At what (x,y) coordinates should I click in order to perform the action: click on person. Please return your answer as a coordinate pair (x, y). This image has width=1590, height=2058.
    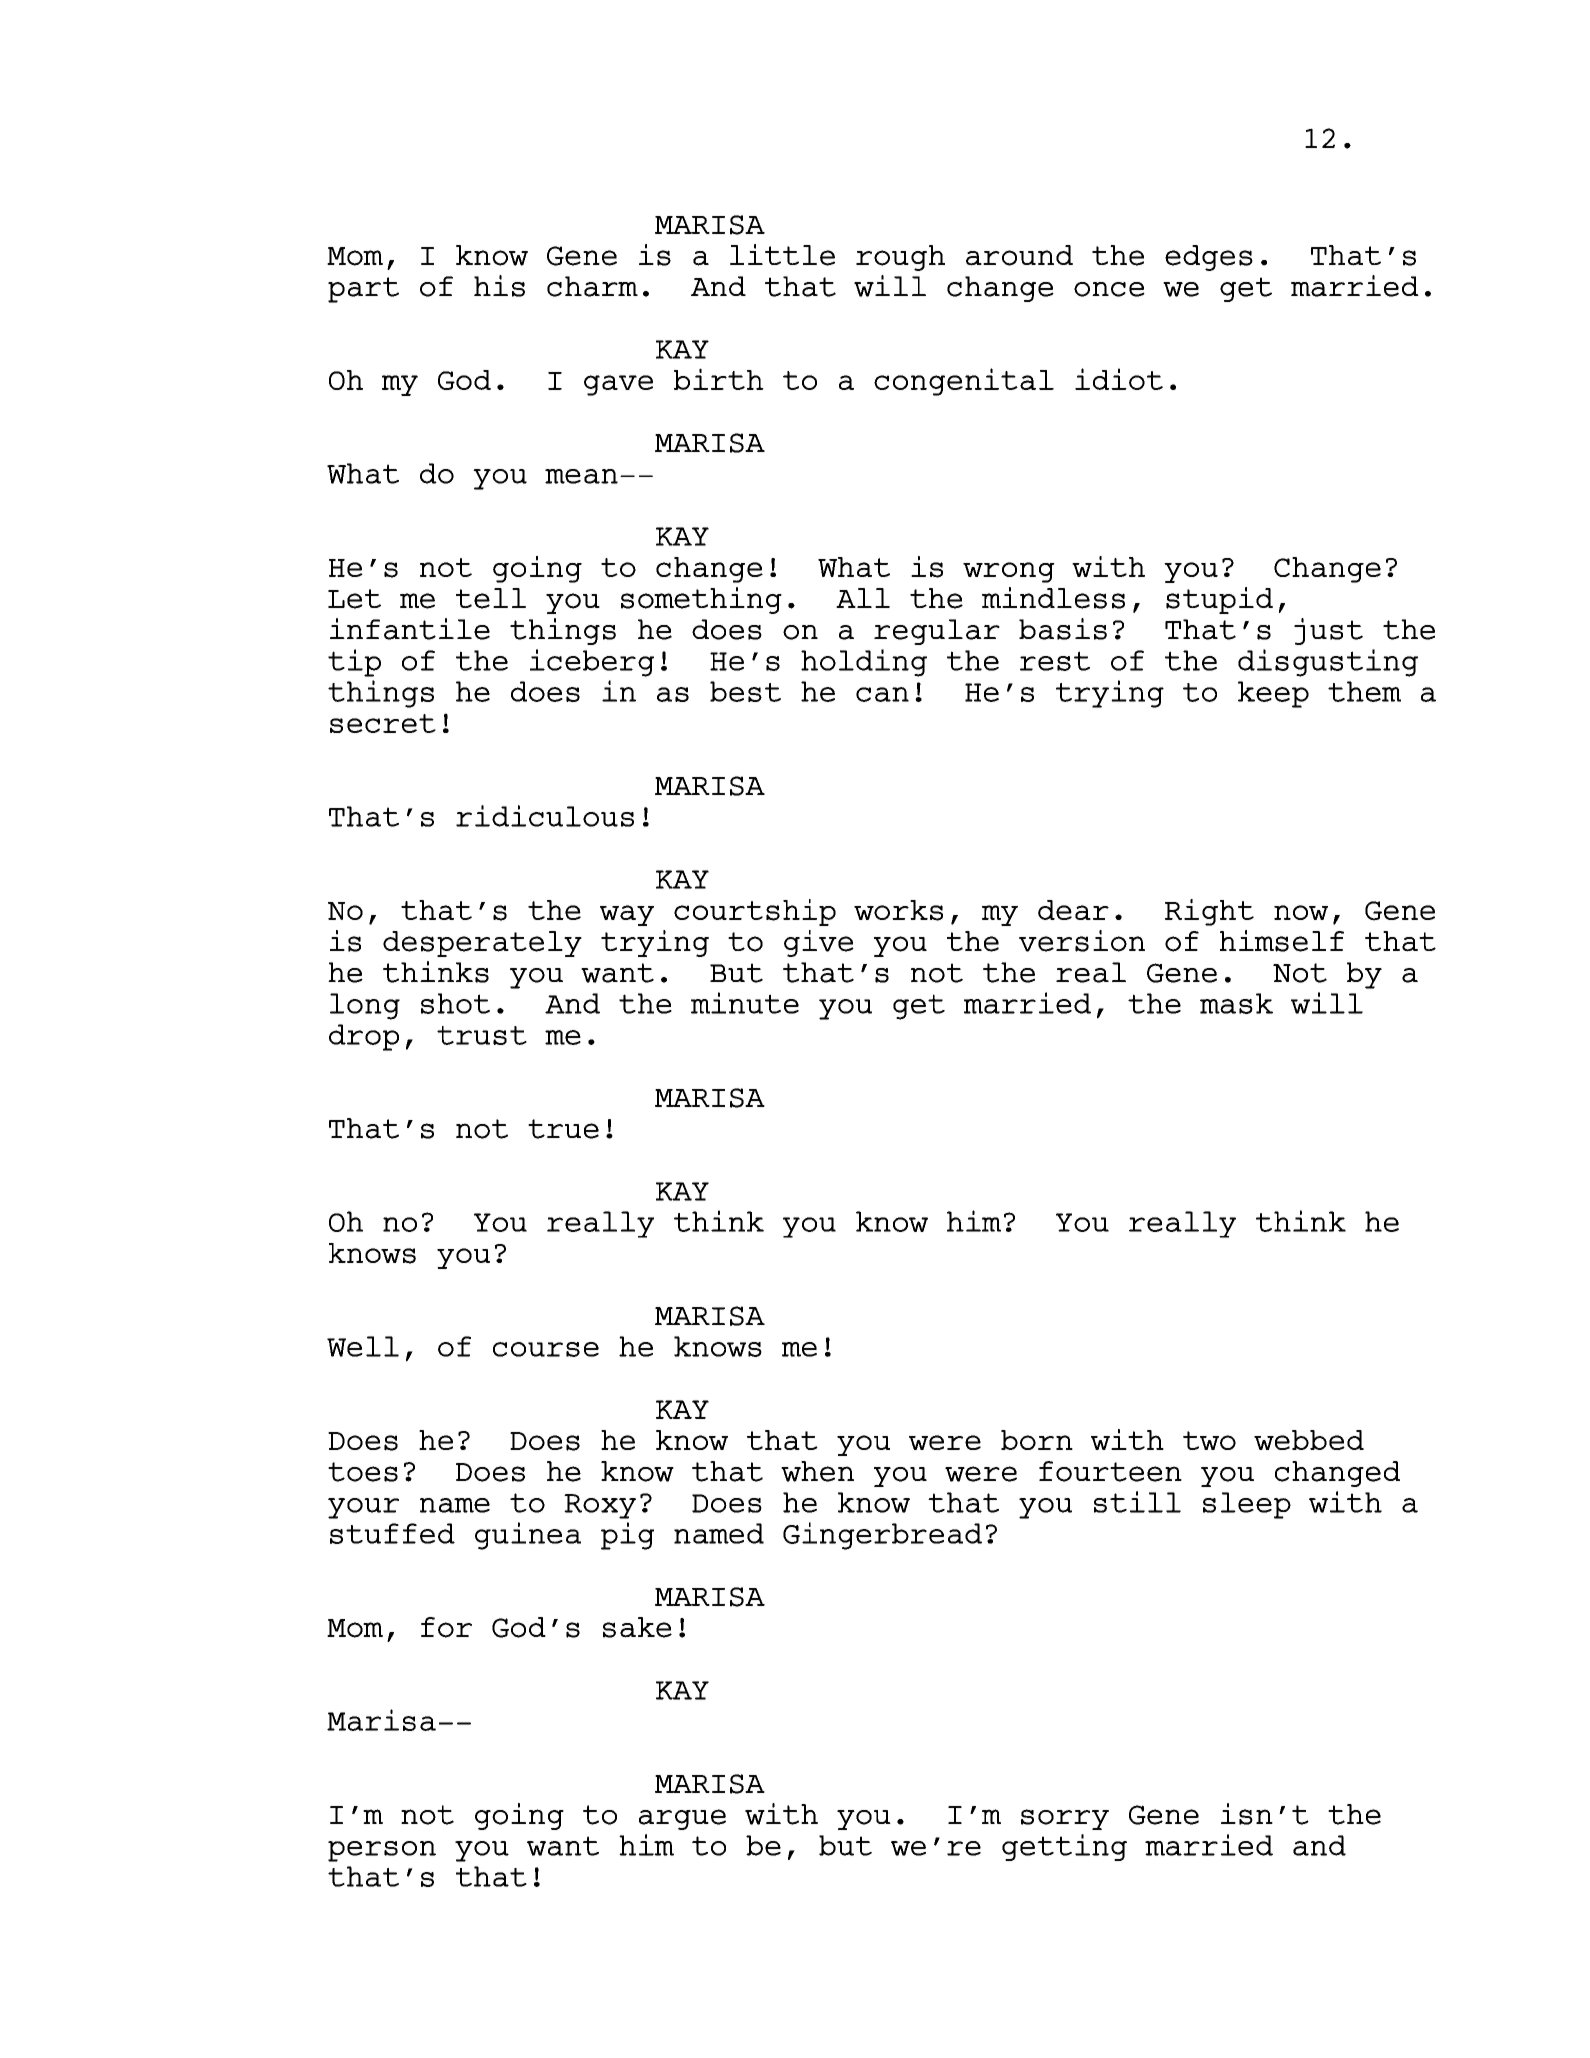
    Looking at the image, I should click on (382, 1851).
